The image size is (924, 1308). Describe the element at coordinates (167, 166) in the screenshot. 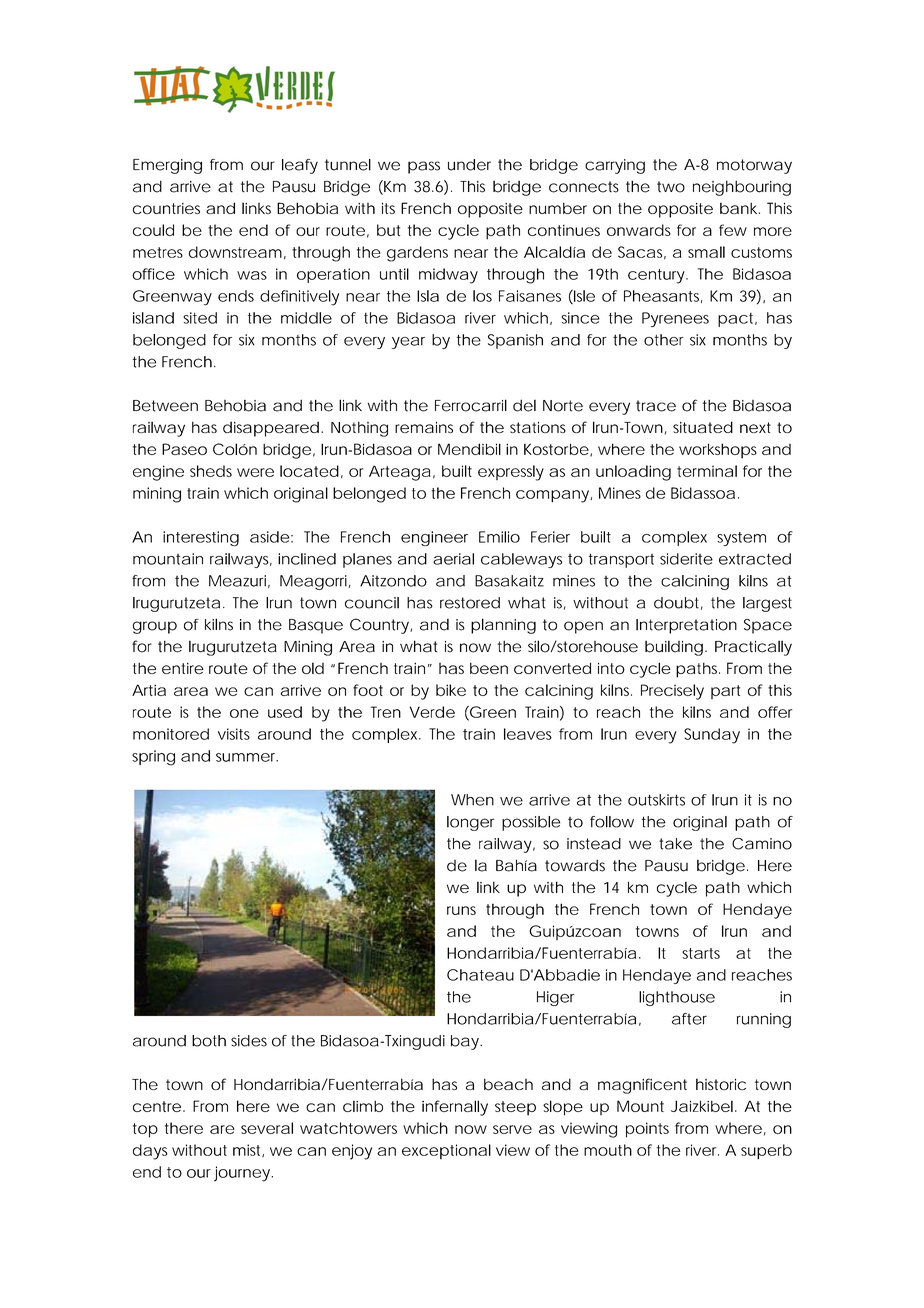

I see `Emerging` at that location.
